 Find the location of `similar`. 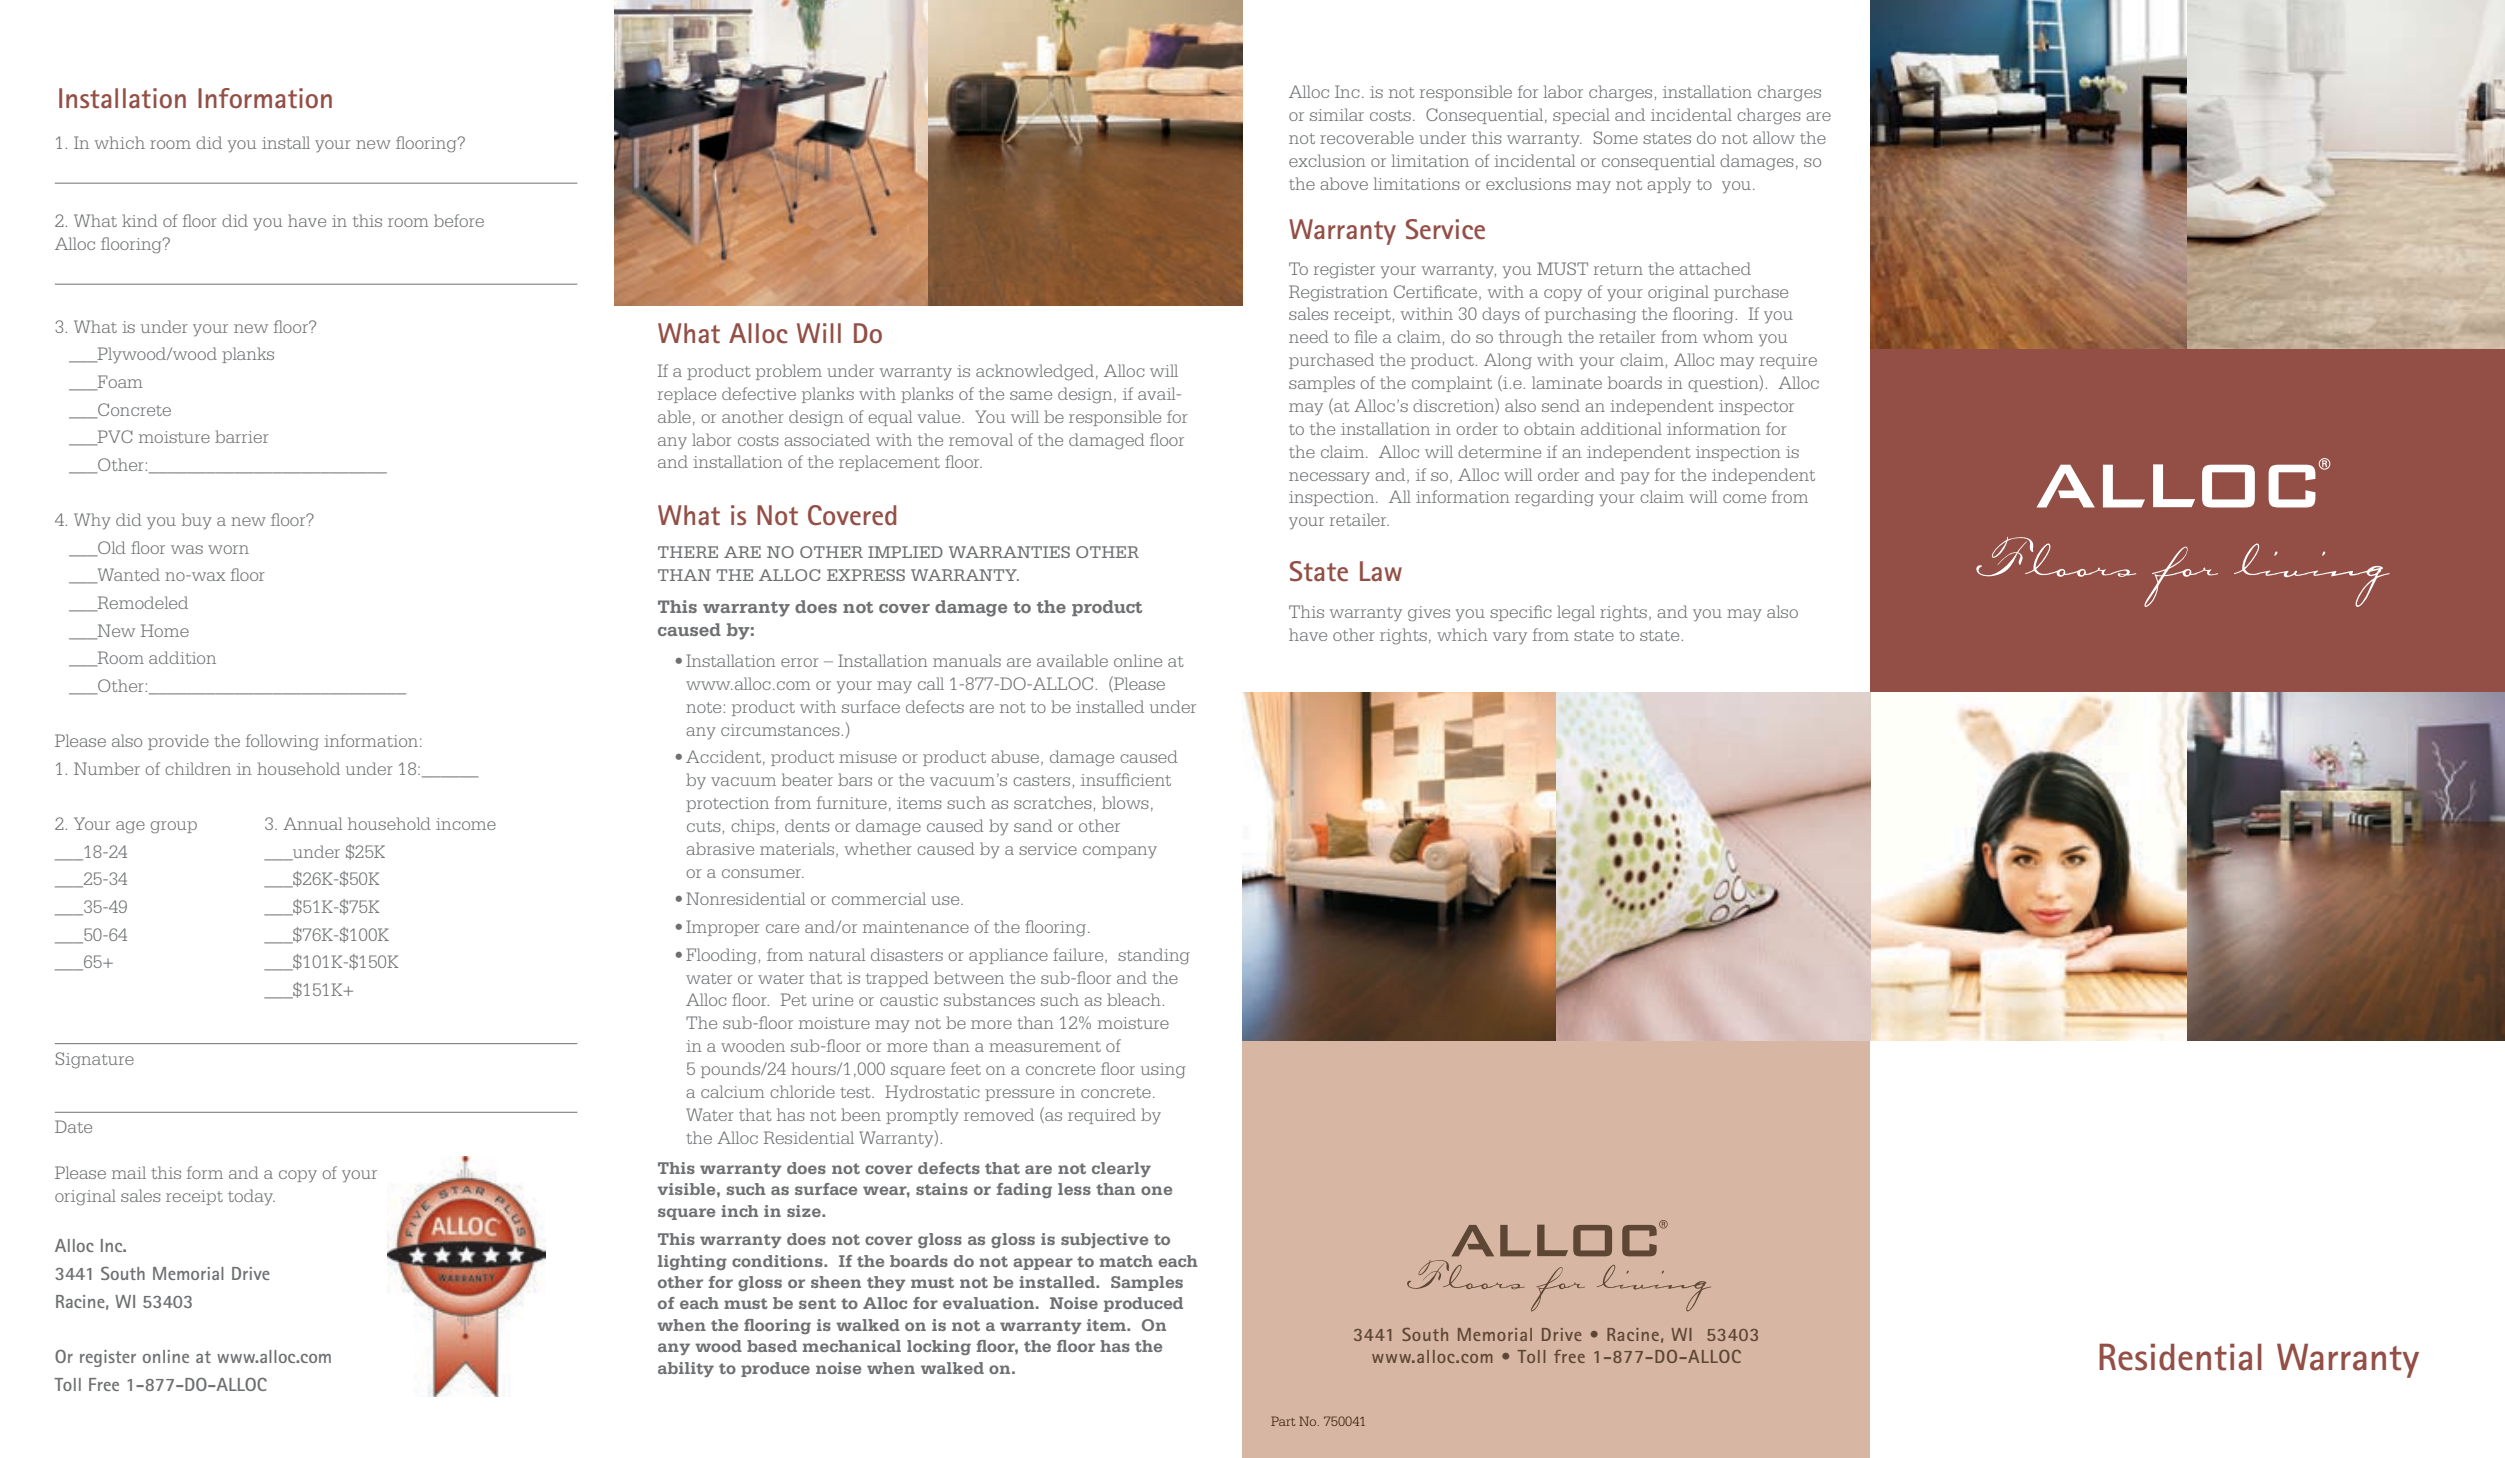

similar is located at coordinates (1337, 114).
